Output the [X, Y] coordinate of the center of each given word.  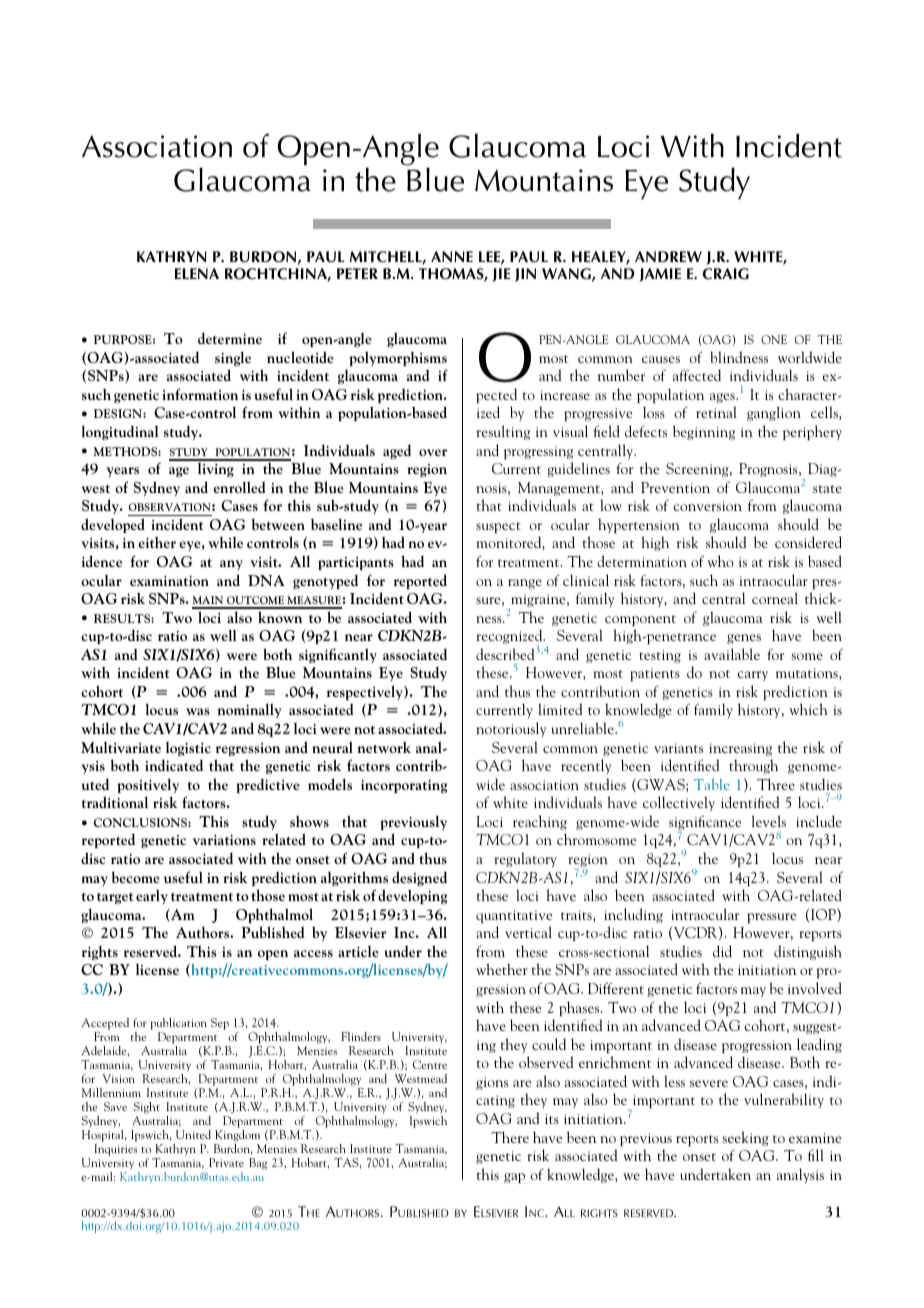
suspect [498, 527]
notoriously [511, 729]
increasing [740, 749]
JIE [501, 275]
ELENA [197, 273]
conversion [707, 506]
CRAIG [726, 274]
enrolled [239, 487]
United [193, 1134]
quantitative [514, 916]
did [722, 951]
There [510, 1137]
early [152, 896]
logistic [188, 748]
